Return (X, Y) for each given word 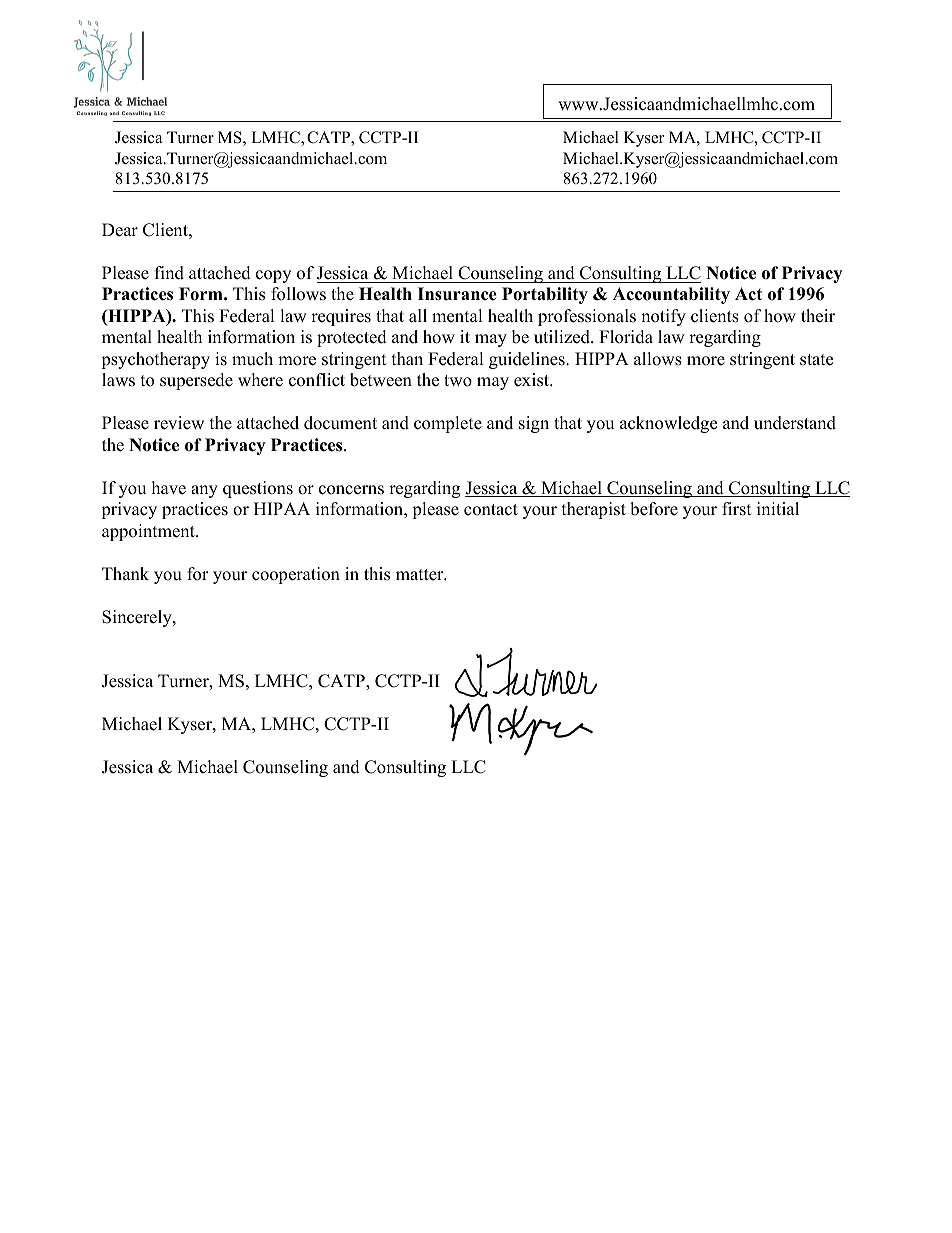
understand (795, 423)
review (179, 423)
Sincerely (138, 618)
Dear (120, 230)
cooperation (296, 575)
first (737, 509)
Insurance (457, 294)
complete (448, 424)
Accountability (671, 295)
